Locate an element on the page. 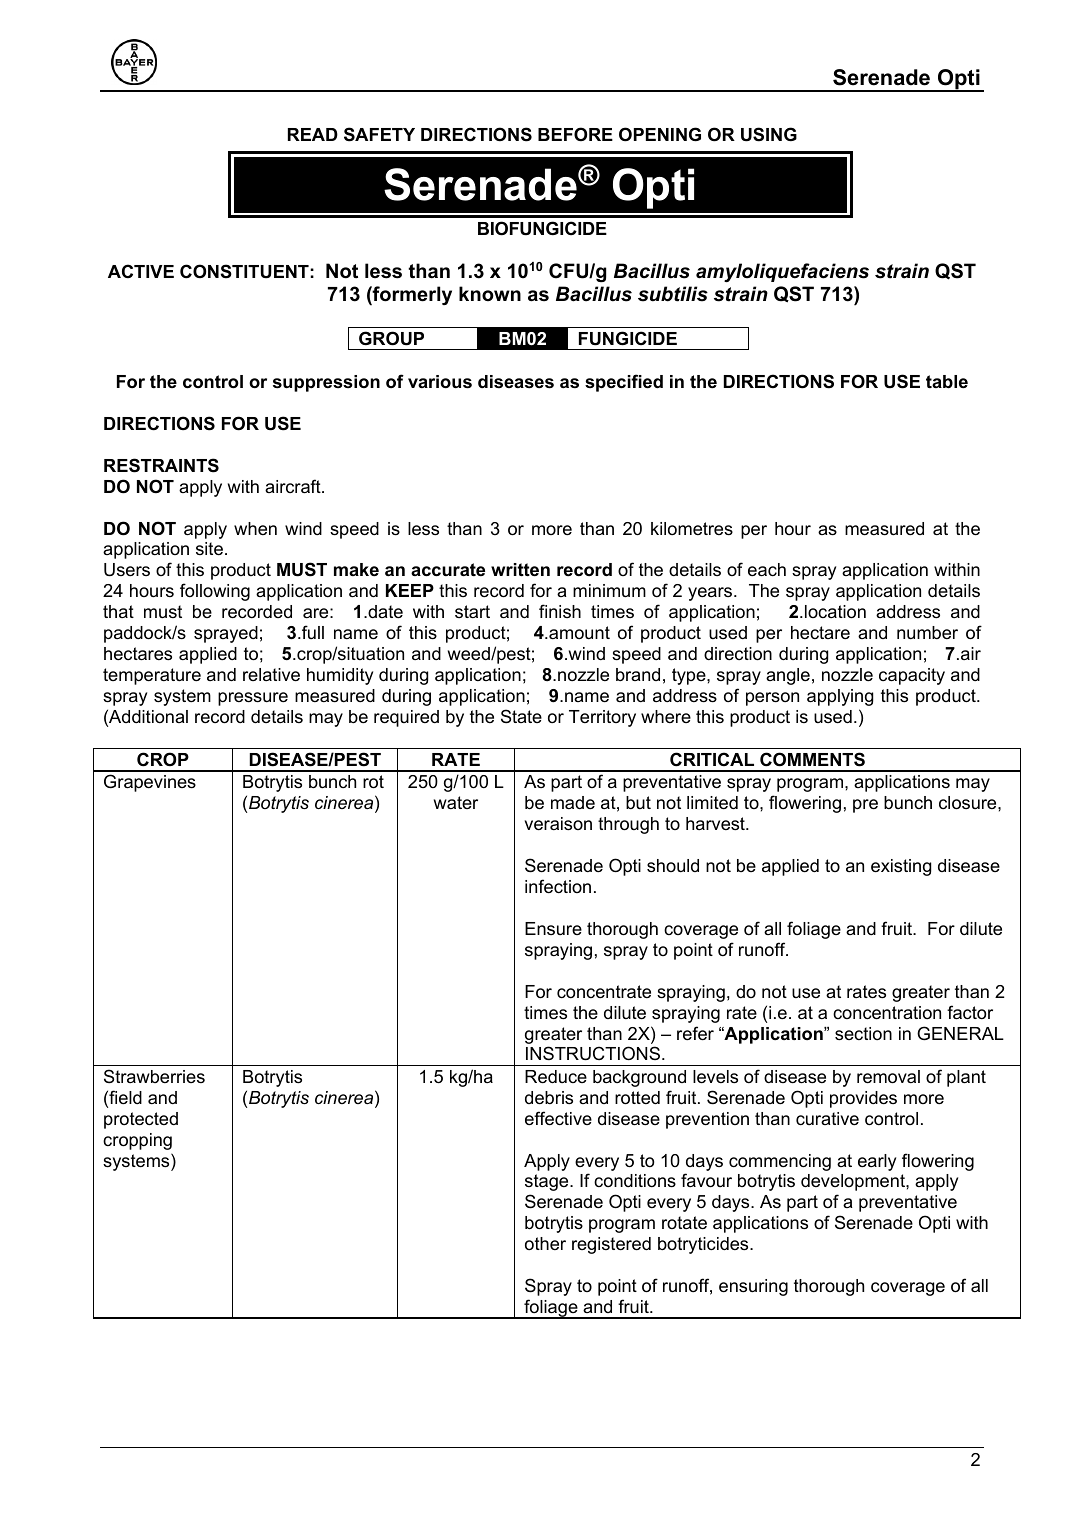 The image size is (1084, 1532). table is located at coordinates (947, 382).
